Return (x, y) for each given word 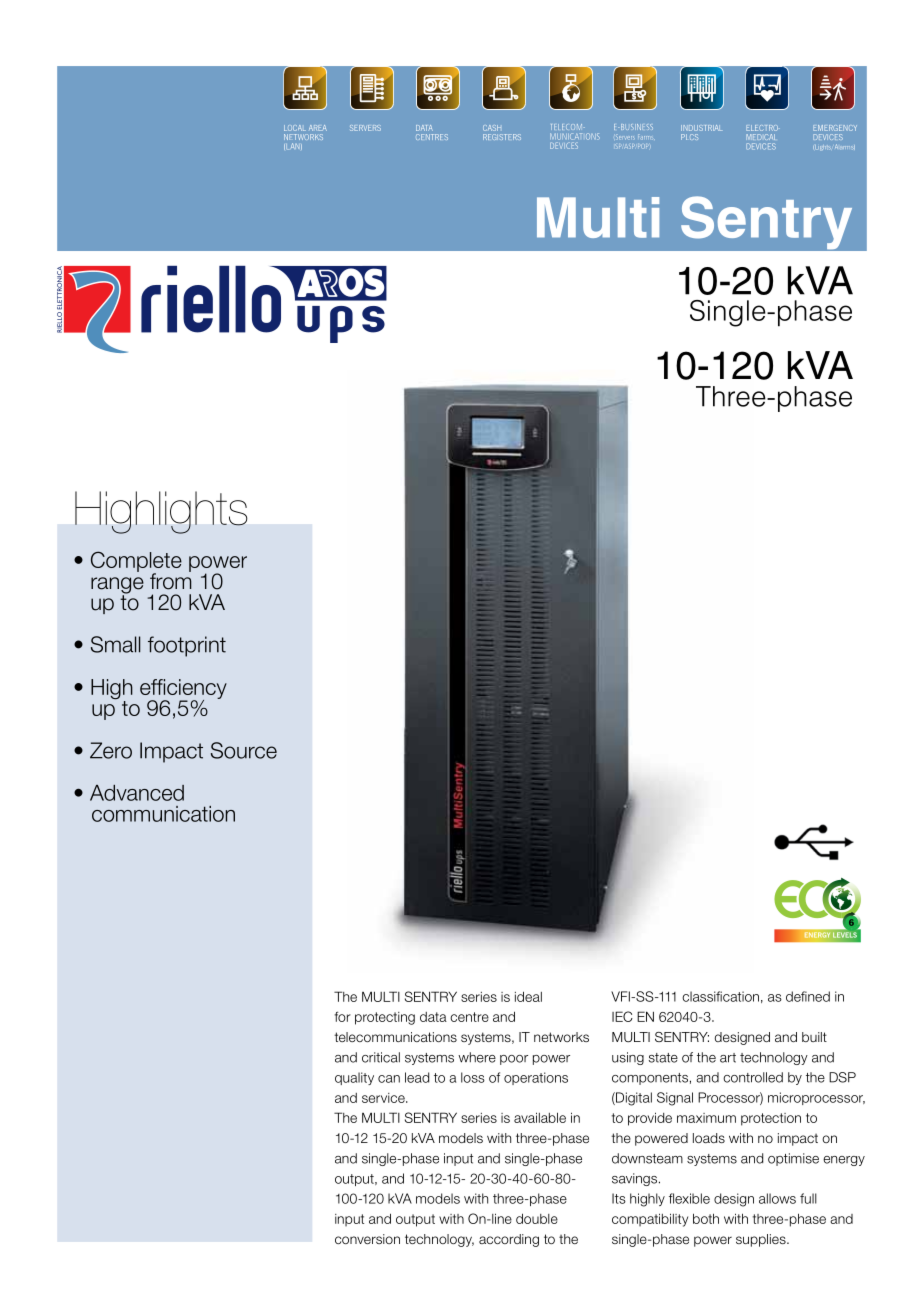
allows (777, 1198)
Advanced (137, 793)
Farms (646, 137)
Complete (136, 562)
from (170, 580)
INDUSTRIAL (701, 128)
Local (295, 128)
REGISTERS (502, 137)
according (509, 1240)
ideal (528, 996)
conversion (367, 1239)
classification (720, 996)
